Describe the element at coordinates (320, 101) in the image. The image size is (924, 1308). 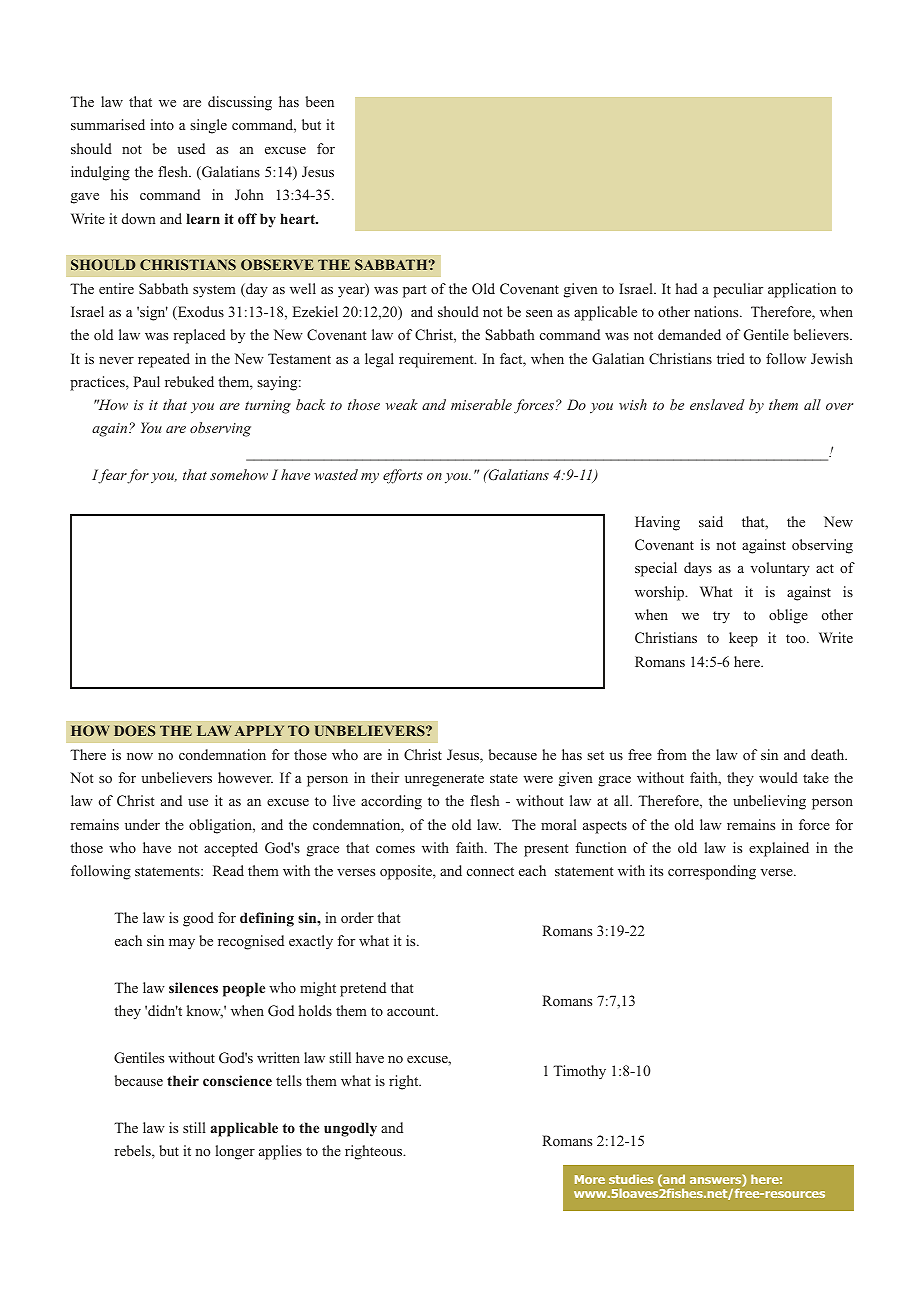
I see `been` at that location.
